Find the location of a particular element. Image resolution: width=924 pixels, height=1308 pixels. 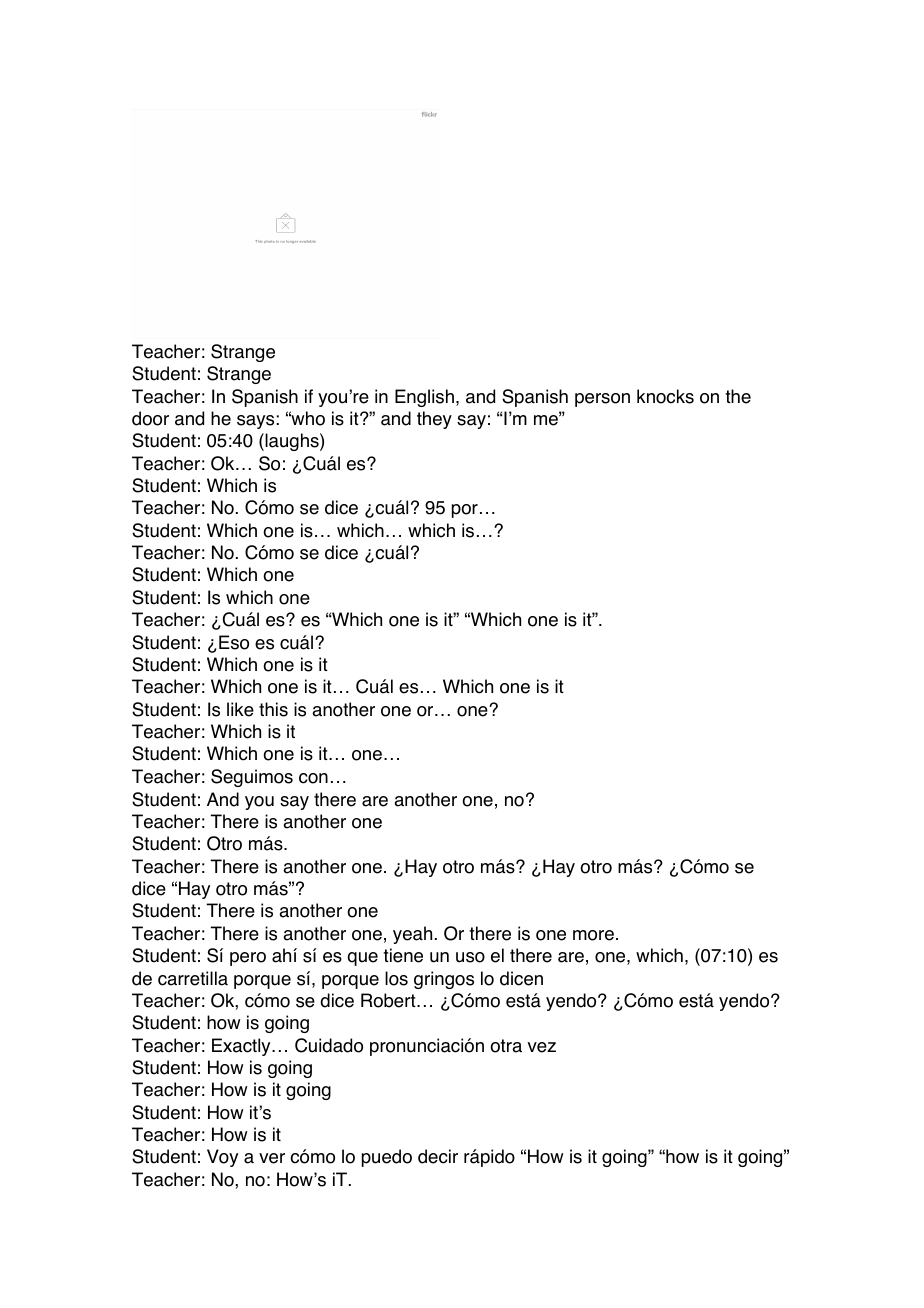

con is located at coordinates (313, 778).
